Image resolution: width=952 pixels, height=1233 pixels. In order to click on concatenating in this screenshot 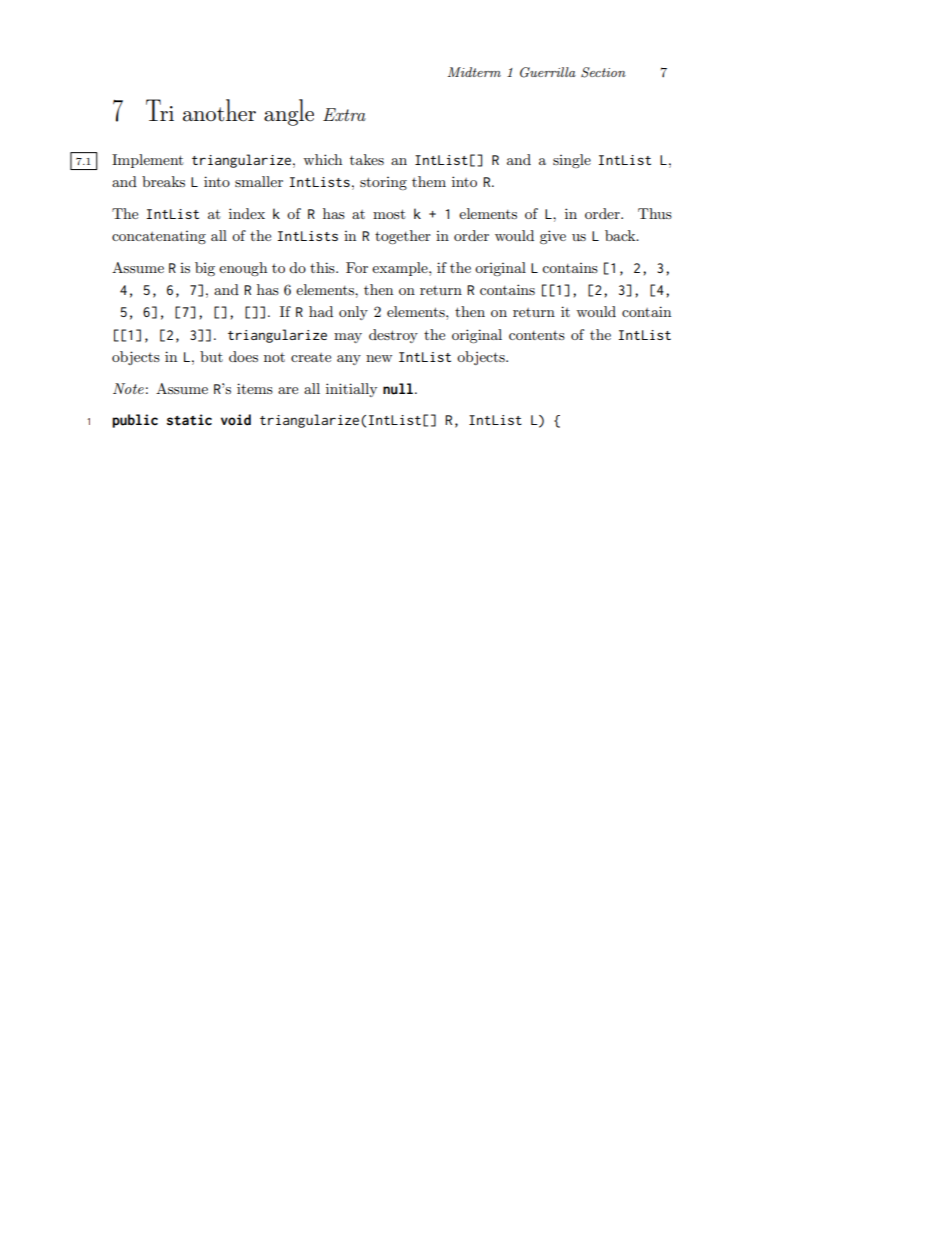, I will do `click(159, 237)`.
